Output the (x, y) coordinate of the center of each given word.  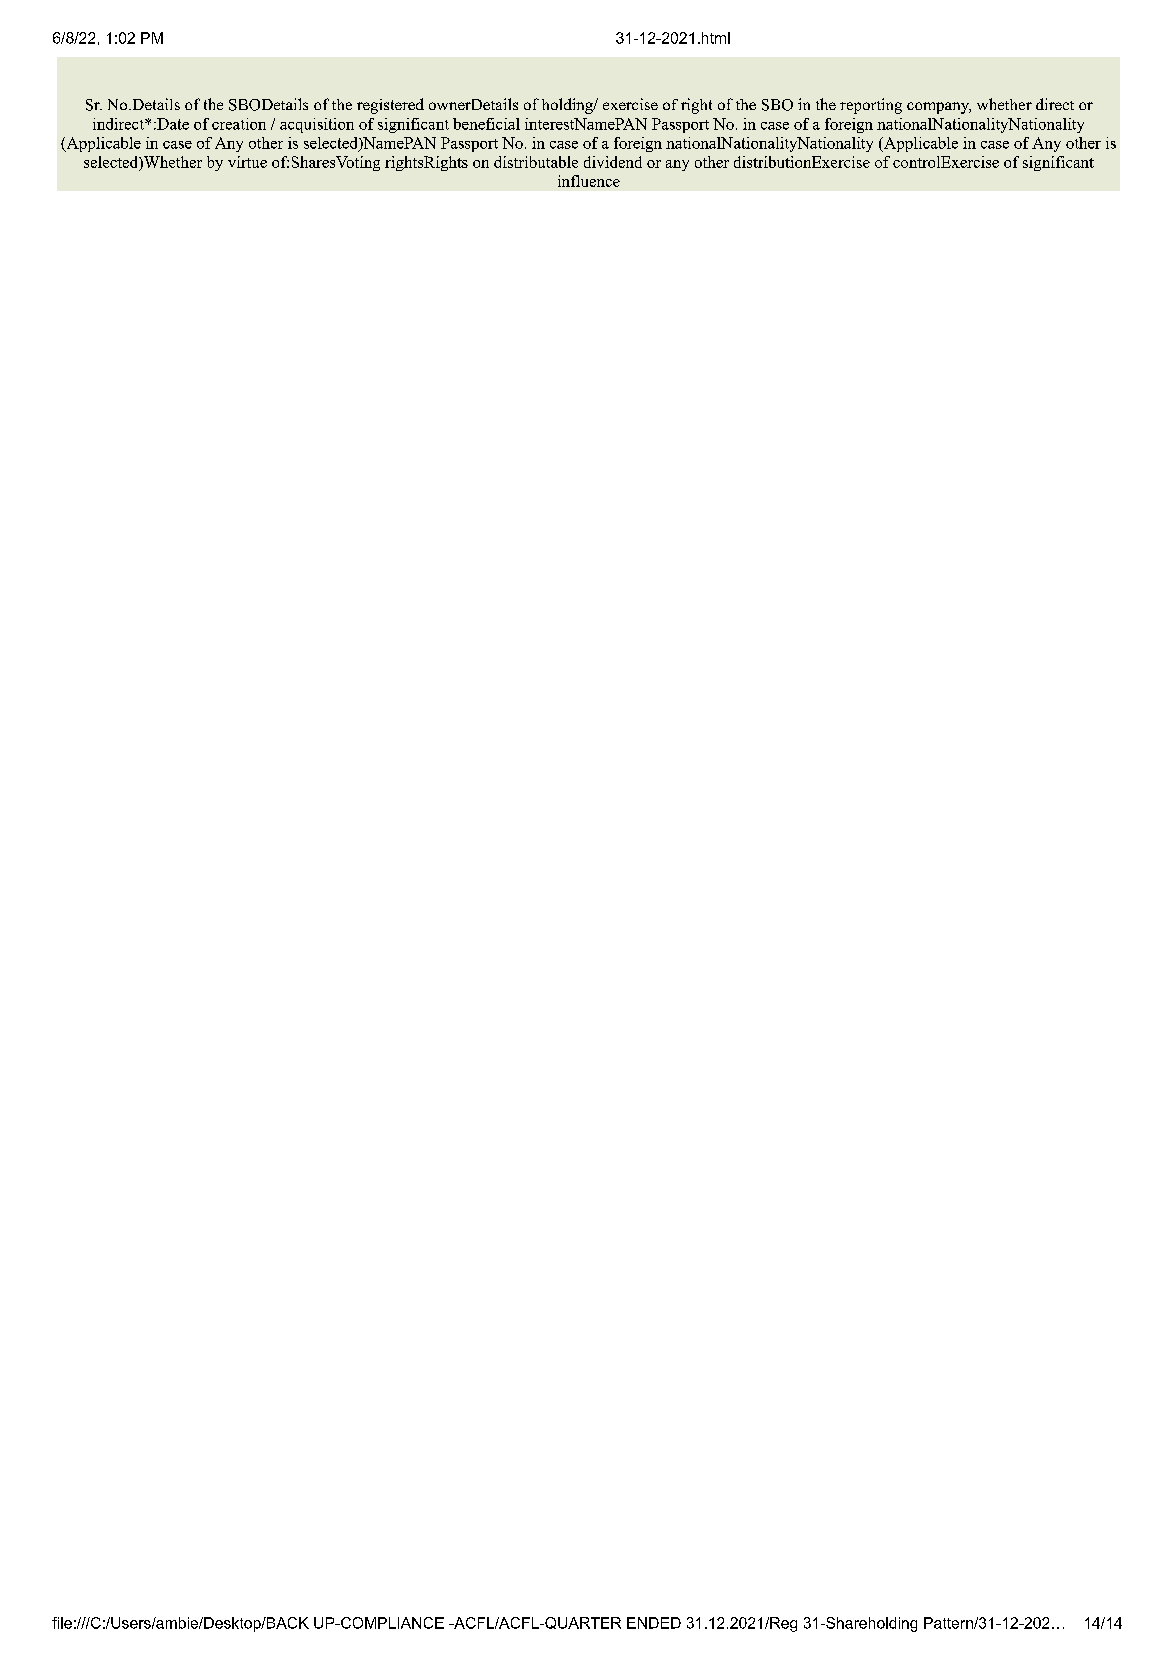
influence (589, 181)
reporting (871, 106)
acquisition (317, 125)
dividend (613, 162)
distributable (536, 162)
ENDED (654, 1623)
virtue (247, 162)
